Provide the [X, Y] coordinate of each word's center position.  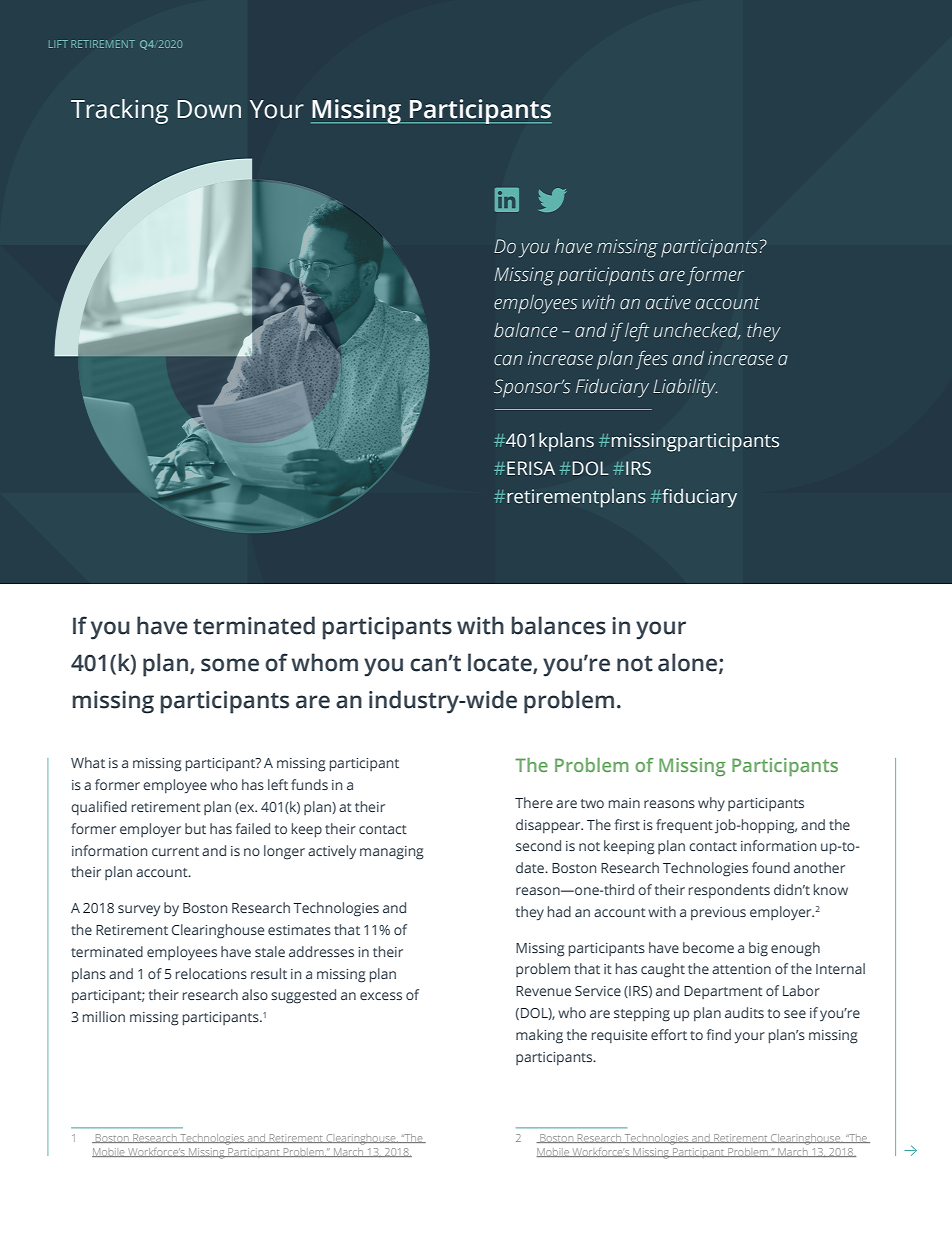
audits [744, 1012]
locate [501, 663]
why [711, 804]
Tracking [119, 111]
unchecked [697, 331]
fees [651, 360]
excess [381, 996]
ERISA [531, 468]
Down [209, 109]
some [230, 665]
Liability [685, 388]
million [104, 1016]
